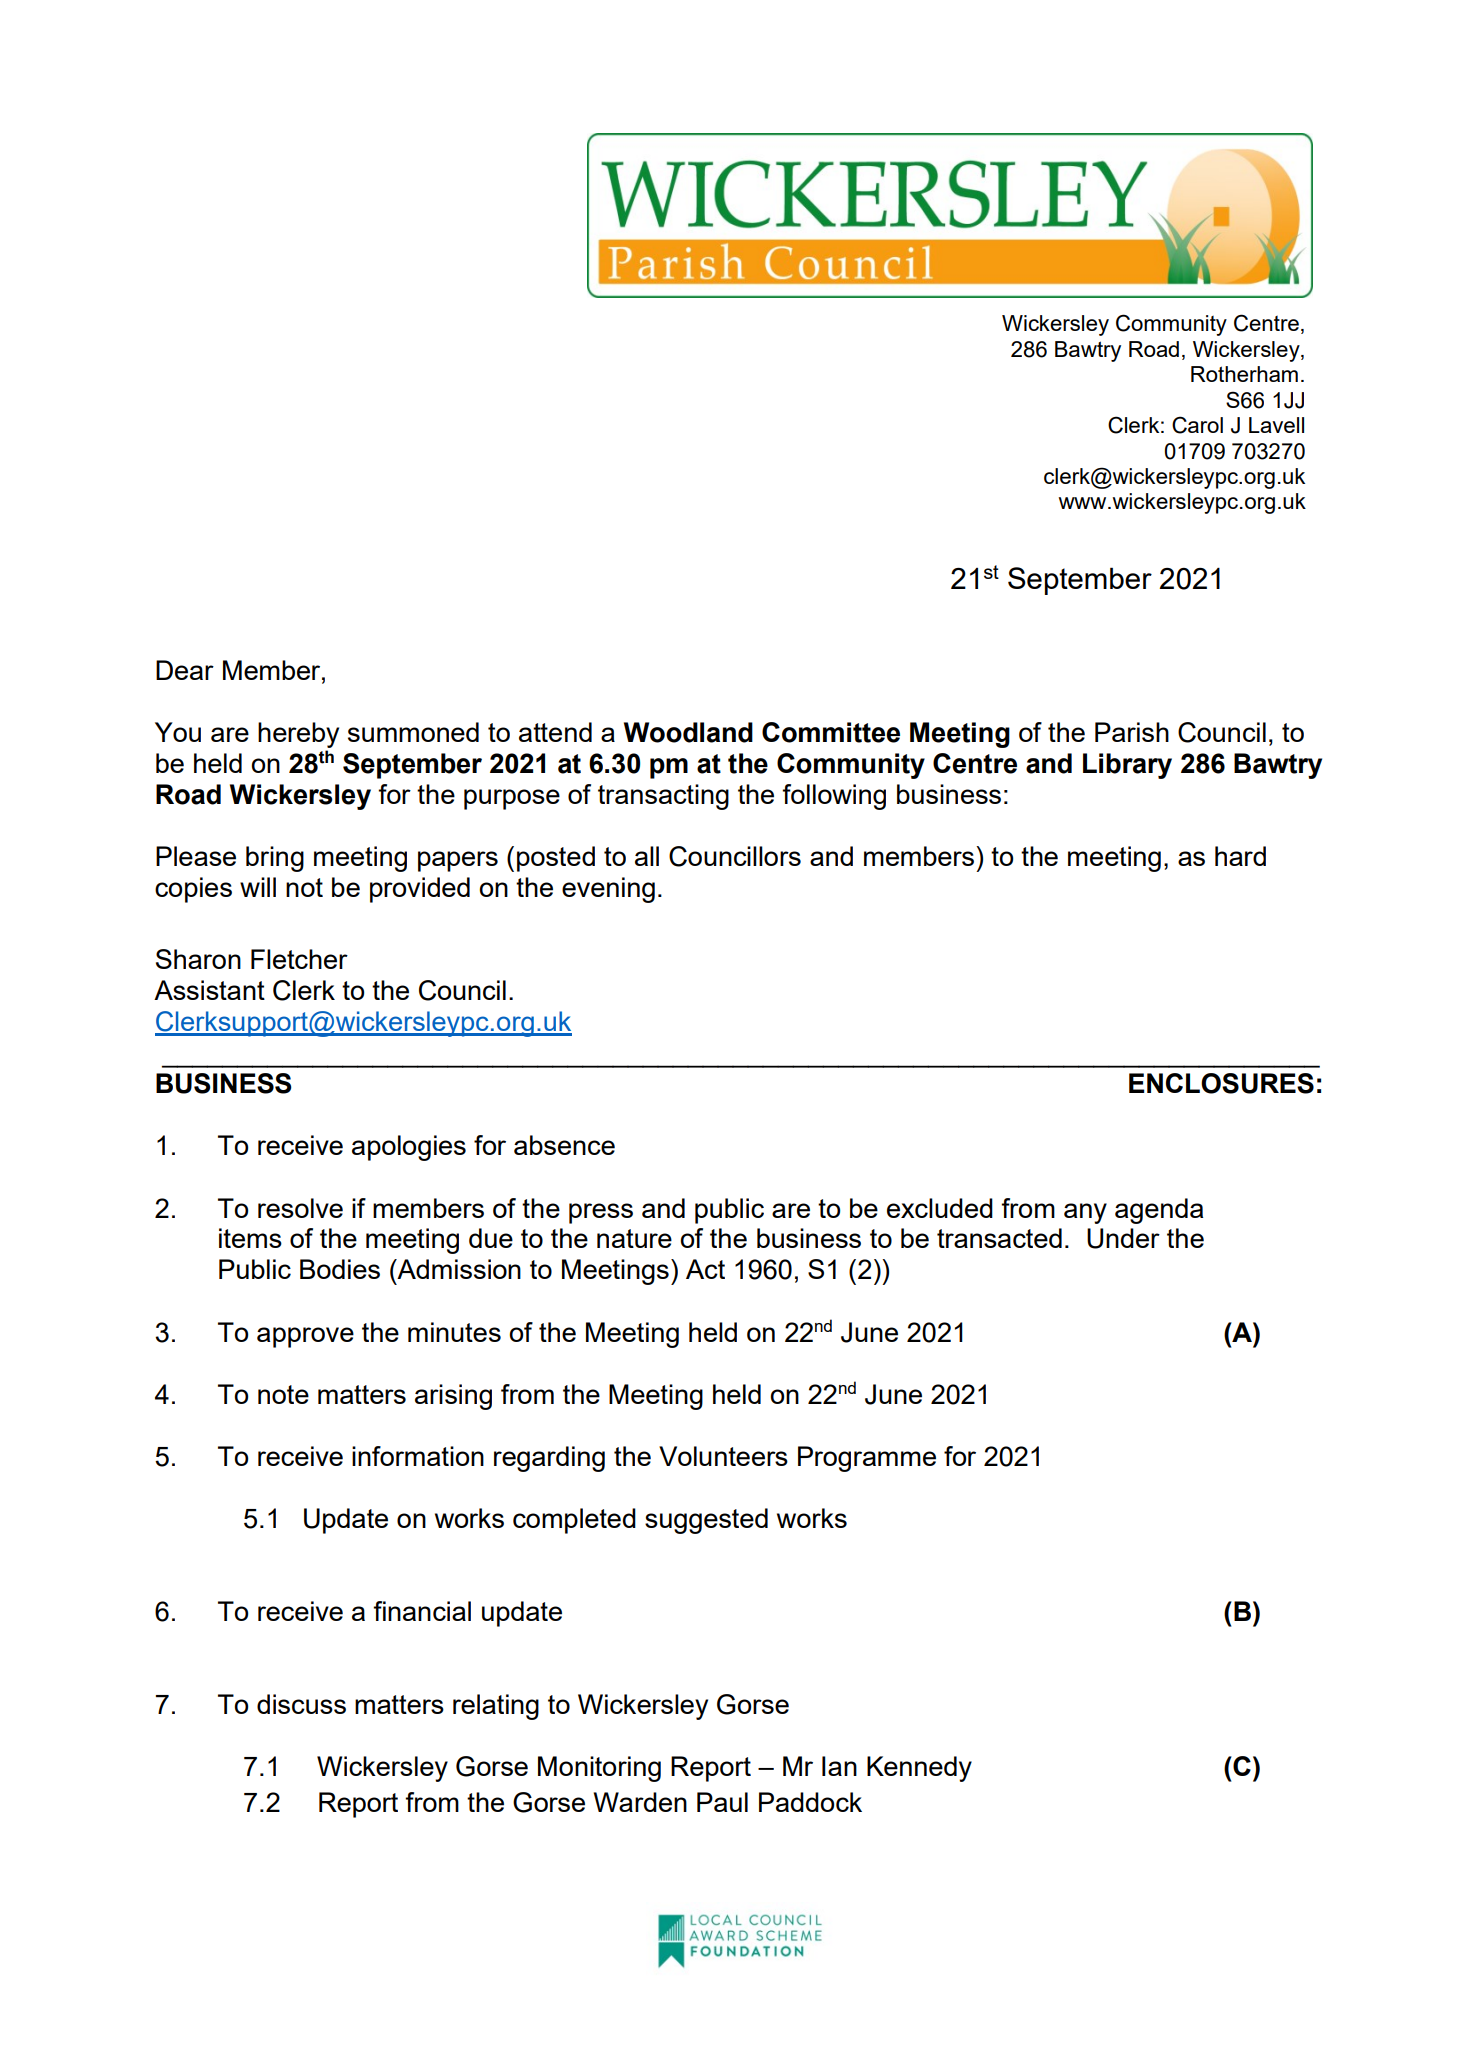 The width and height of the screenshot is (1462, 2067). I want to click on absence, so click(564, 1145).
